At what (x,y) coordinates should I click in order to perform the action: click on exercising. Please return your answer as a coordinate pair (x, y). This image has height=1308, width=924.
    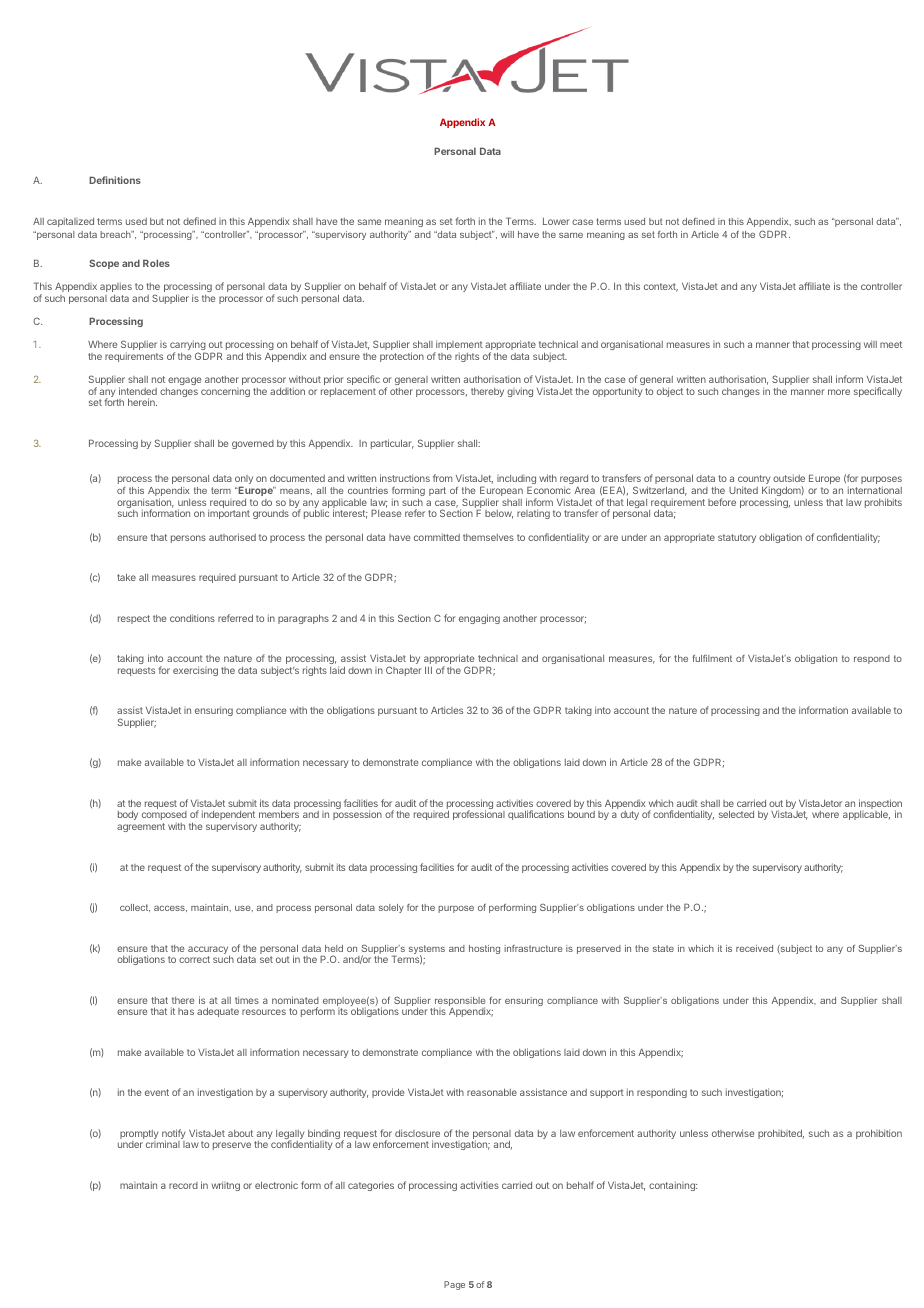
    Looking at the image, I should click on (195, 671).
